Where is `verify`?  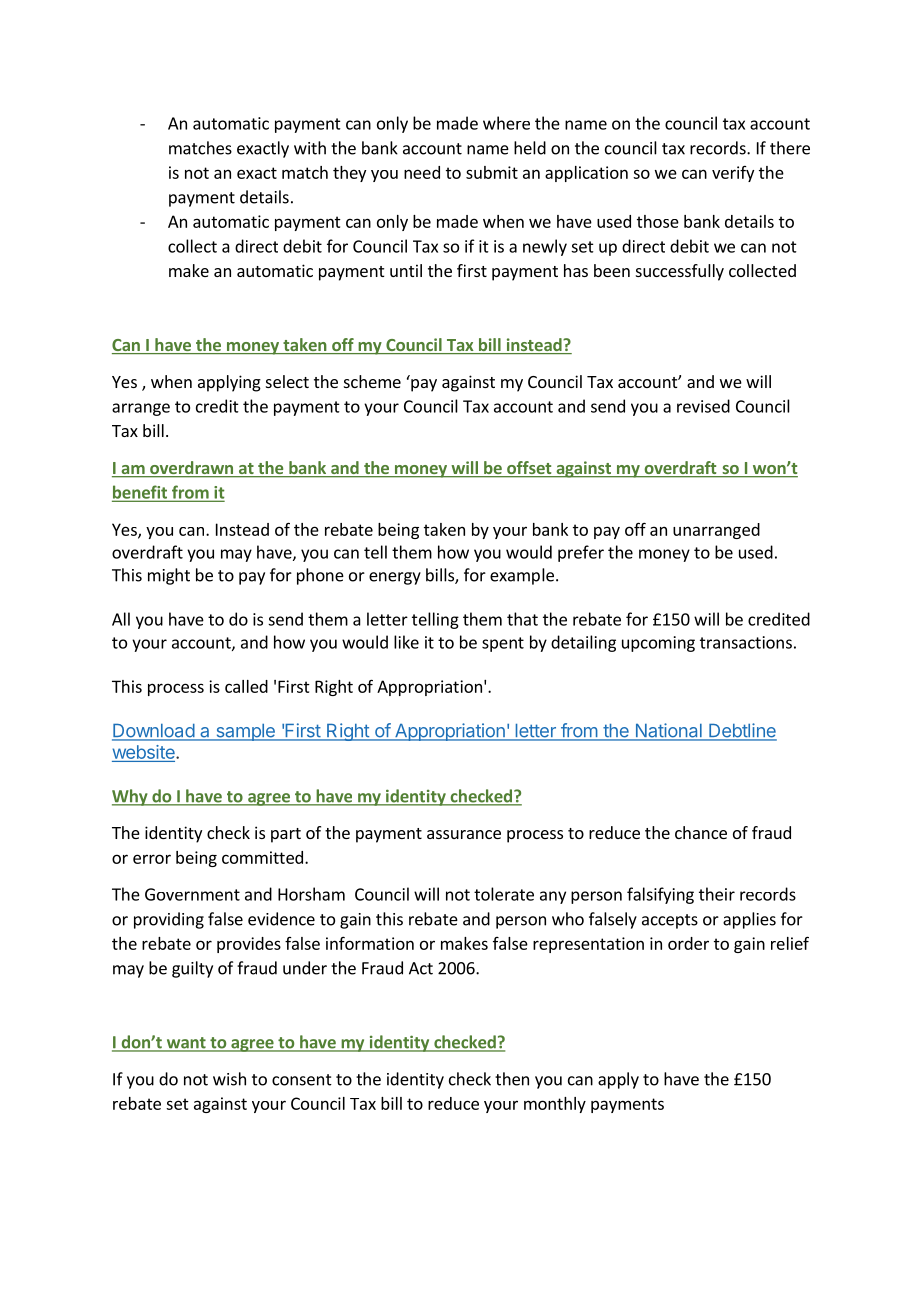
verify is located at coordinates (733, 174).
